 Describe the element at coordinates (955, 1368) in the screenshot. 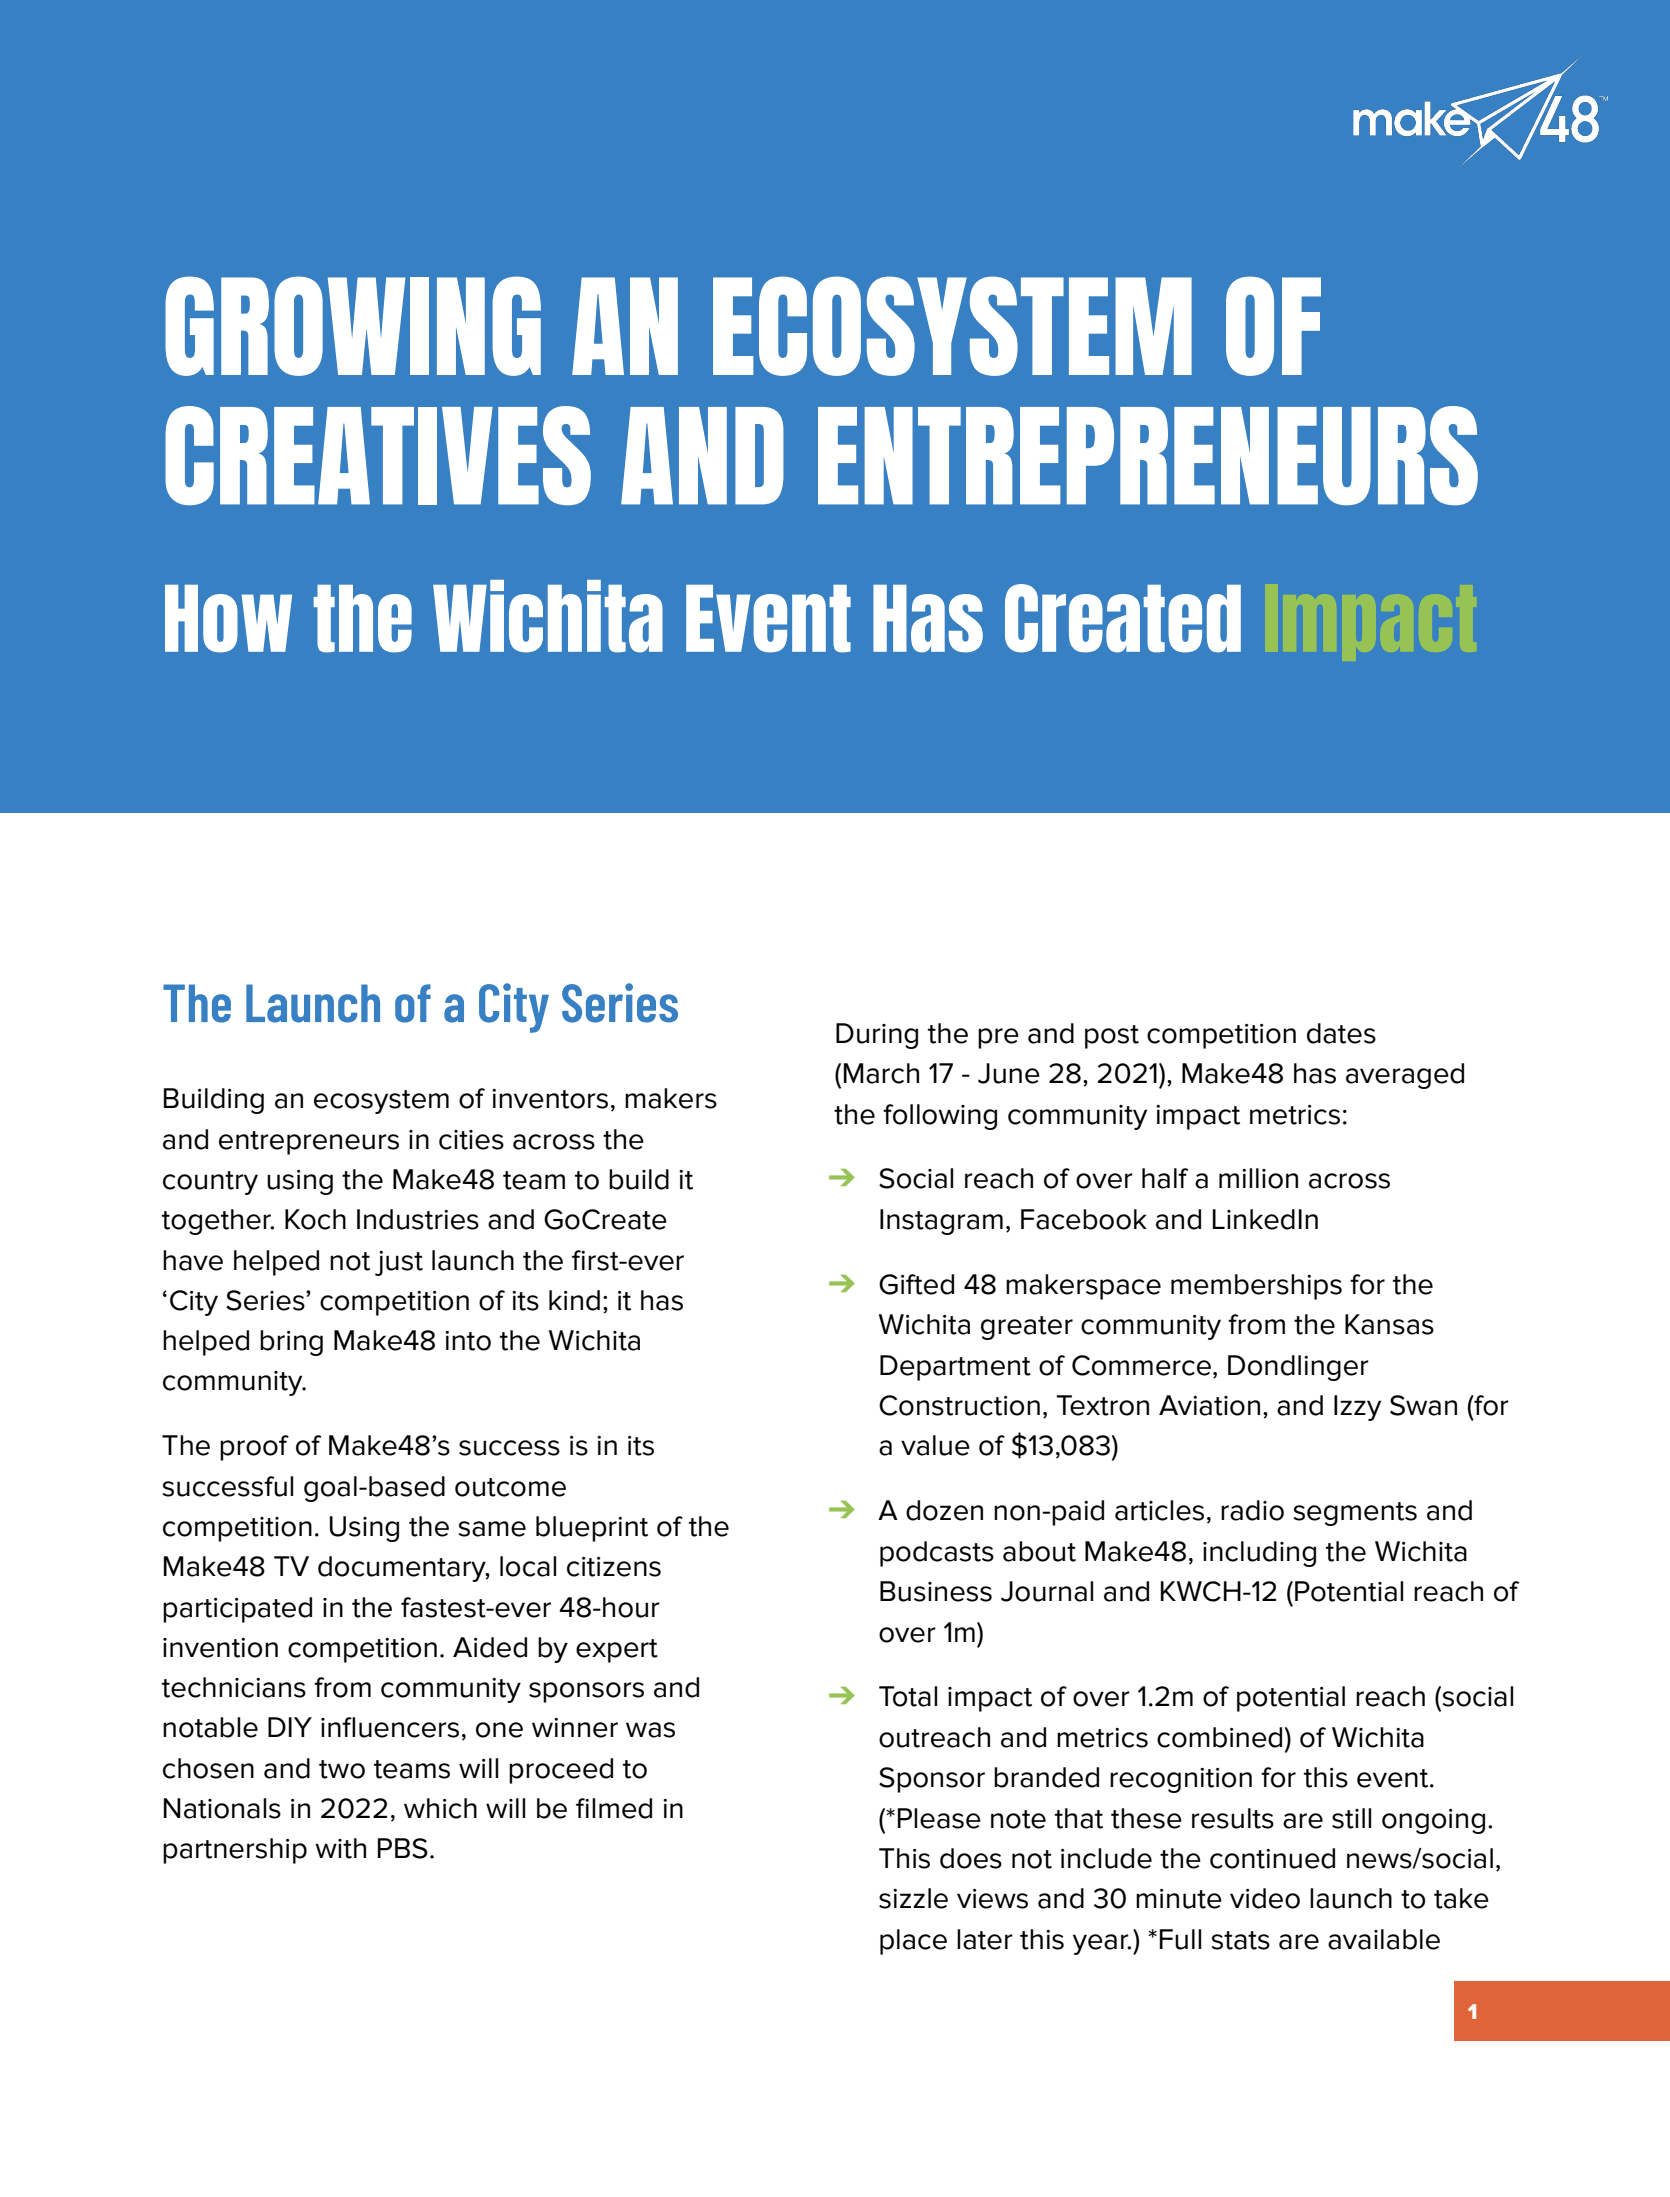

I see `Department` at that location.
